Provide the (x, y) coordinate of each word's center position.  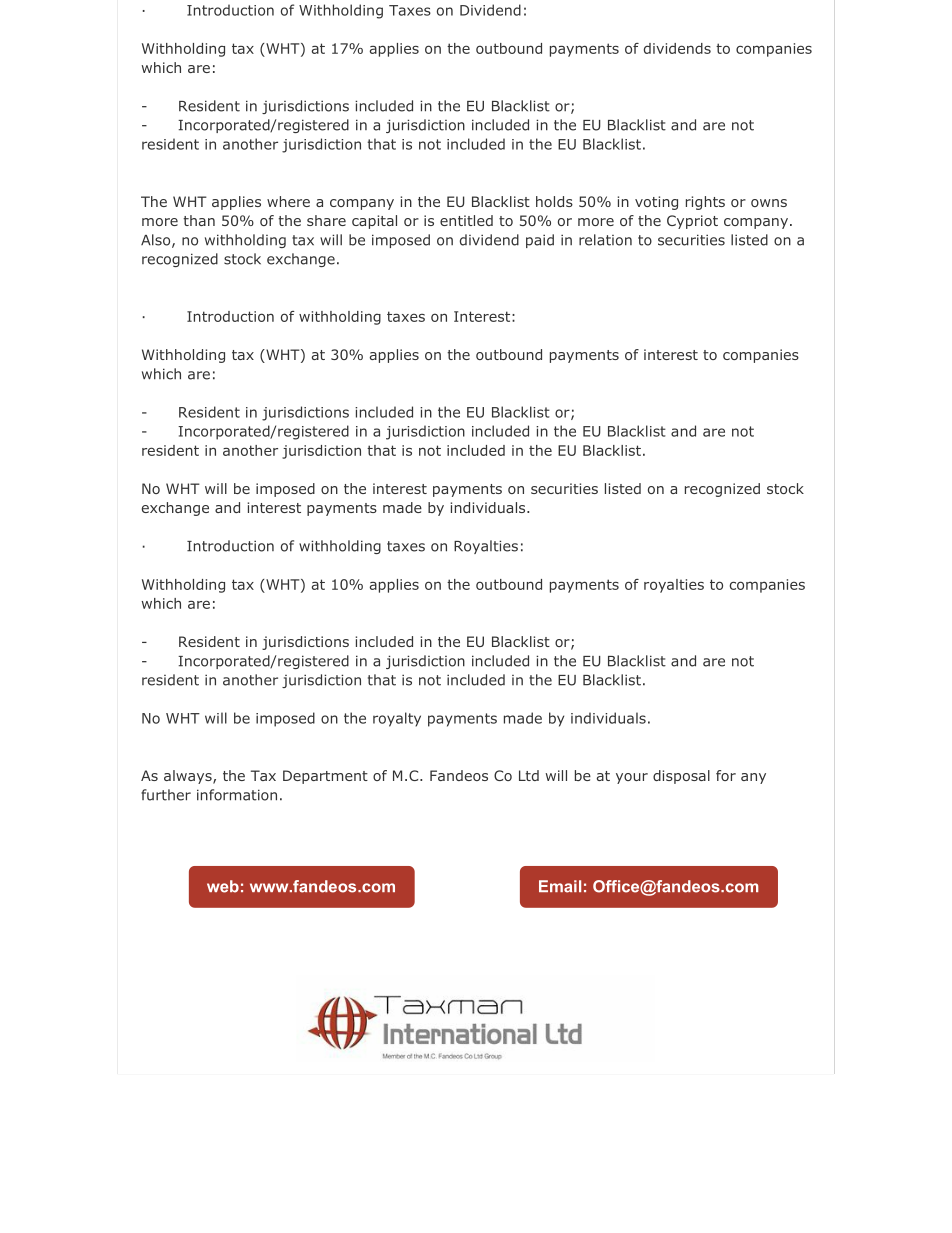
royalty (397, 719)
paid (540, 241)
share (326, 220)
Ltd (529, 775)
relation (605, 240)
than (199, 220)
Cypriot (692, 222)
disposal (681, 777)
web (223, 886)
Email (560, 886)
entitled (466, 220)
